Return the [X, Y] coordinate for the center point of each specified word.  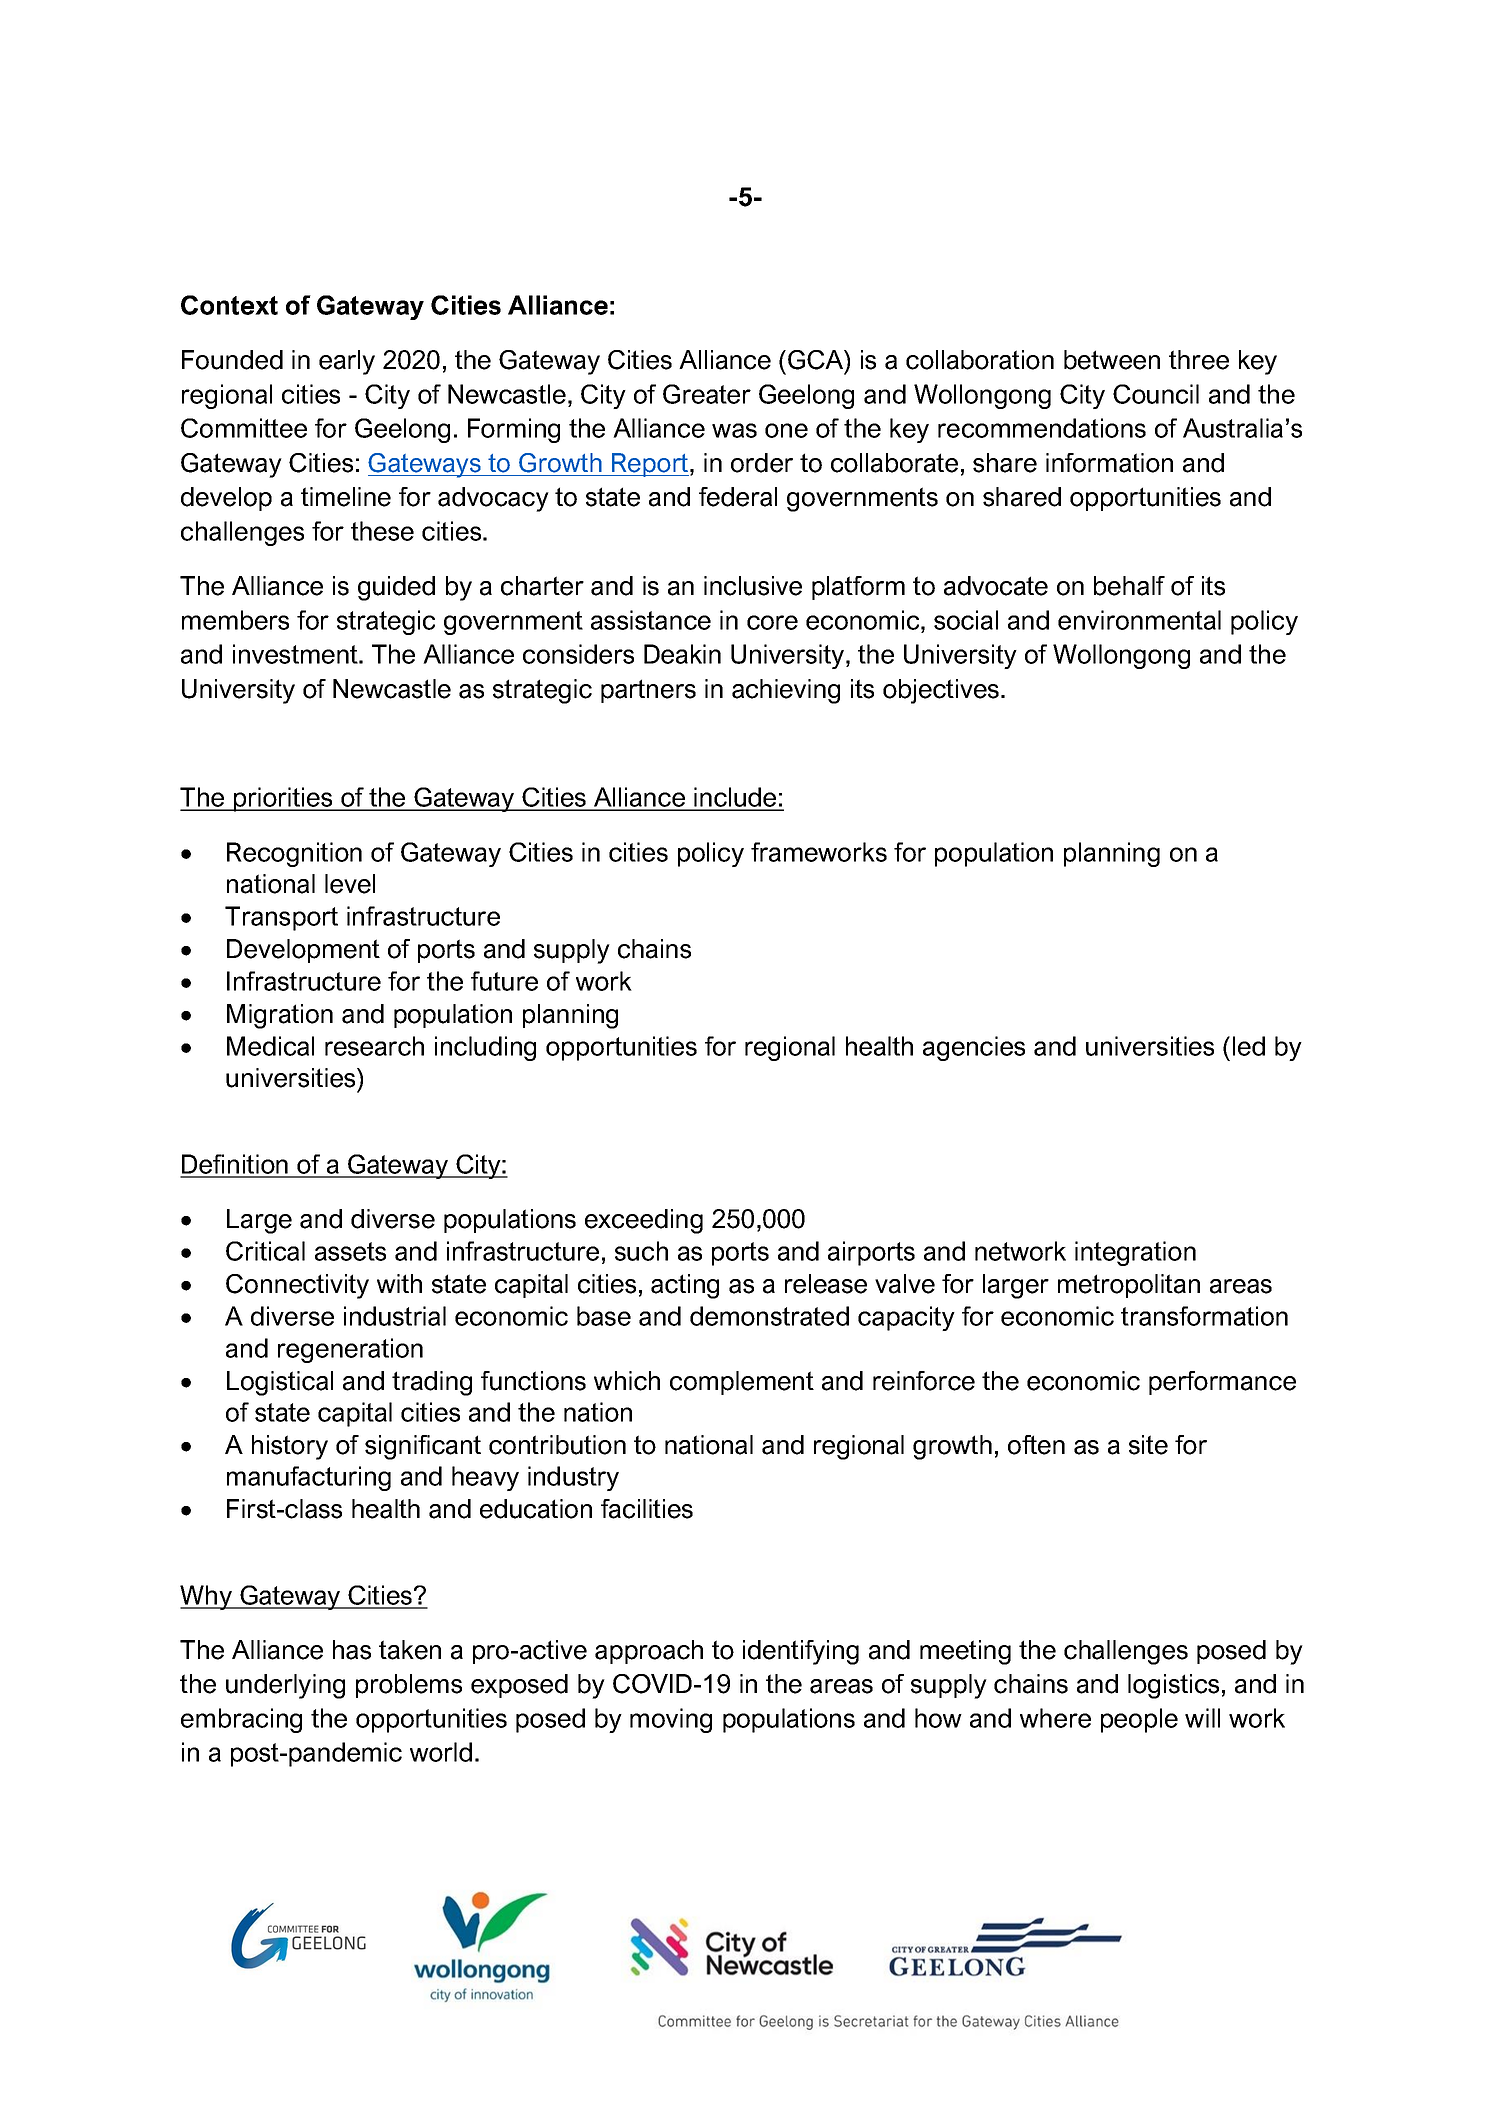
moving [671, 1720]
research [374, 1046]
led [1249, 1046]
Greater [707, 394]
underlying [285, 1686]
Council [1156, 394]
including [485, 1048]
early [347, 362]
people [1139, 1720]
